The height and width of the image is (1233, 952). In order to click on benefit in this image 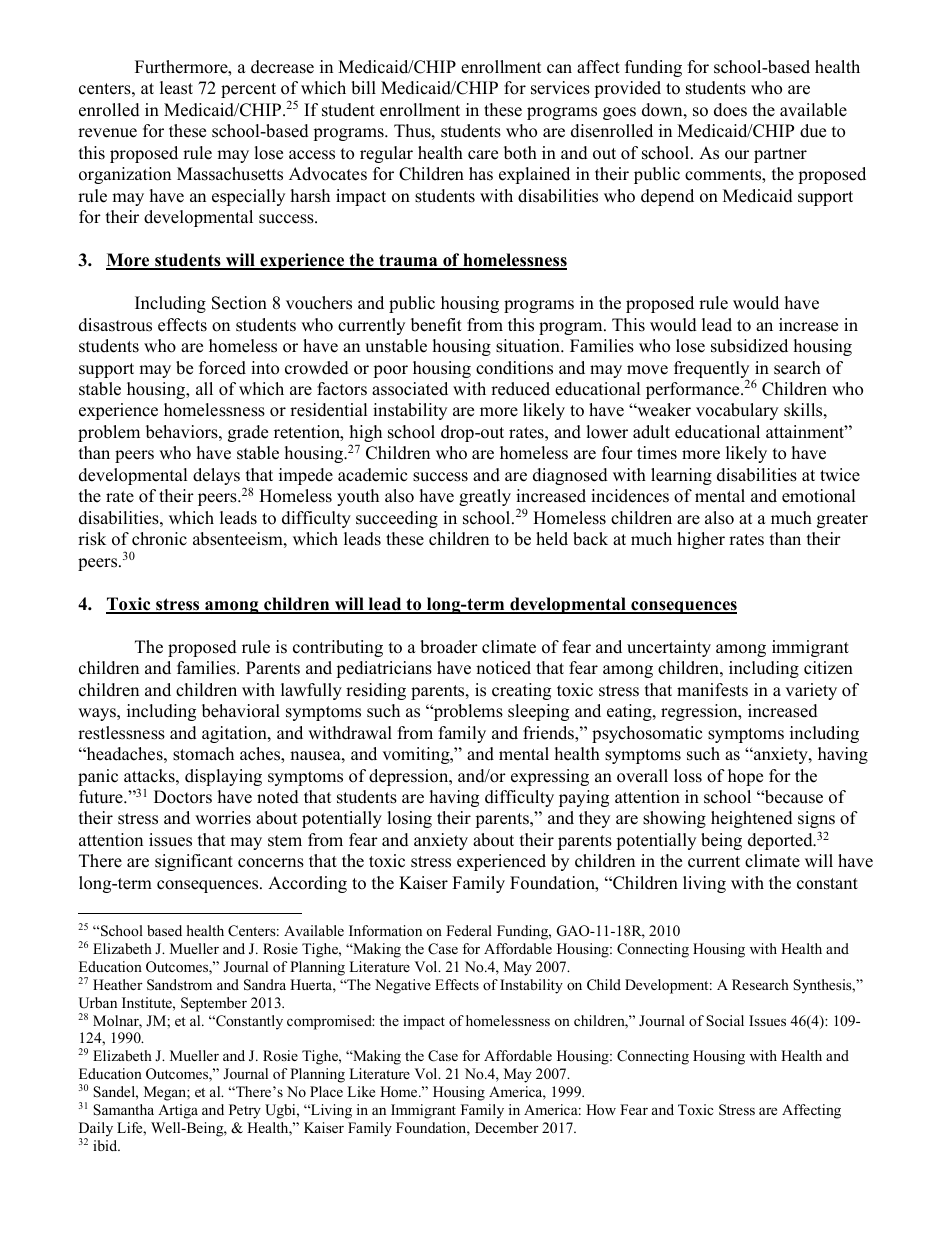, I will do `click(436, 325)`.
